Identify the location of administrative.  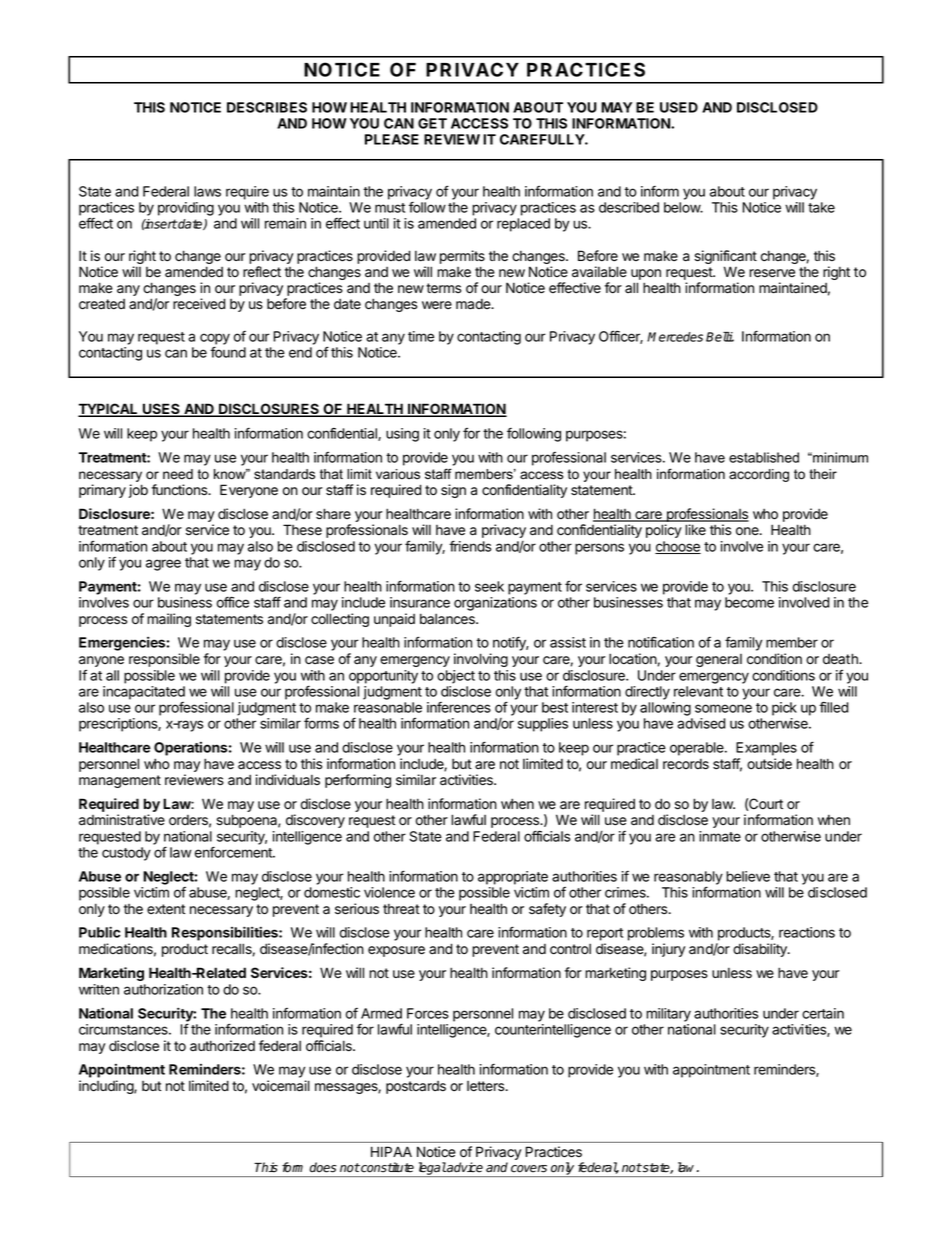
(122, 820).
